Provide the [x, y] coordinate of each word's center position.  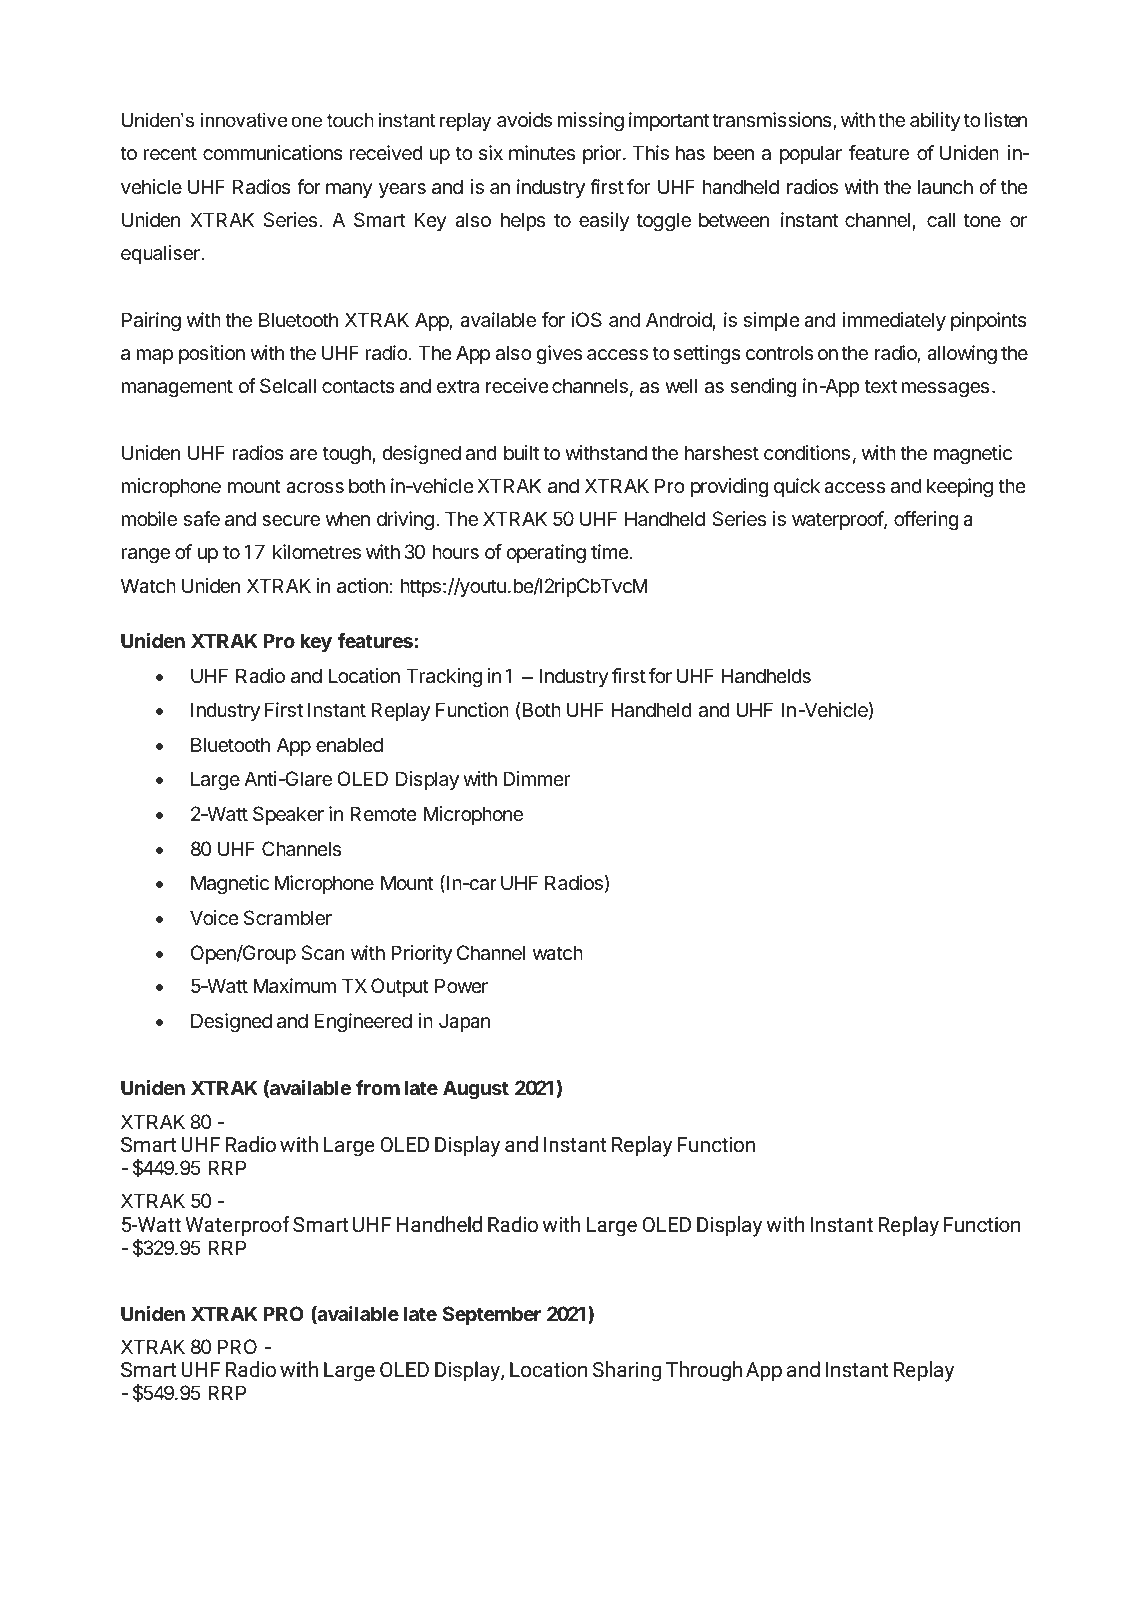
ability [935, 121]
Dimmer [536, 778]
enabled [349, 745]
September [492, 1315]
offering [926, 521]
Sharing [627, 1371]
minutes [542, 153]
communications [273, 153]
